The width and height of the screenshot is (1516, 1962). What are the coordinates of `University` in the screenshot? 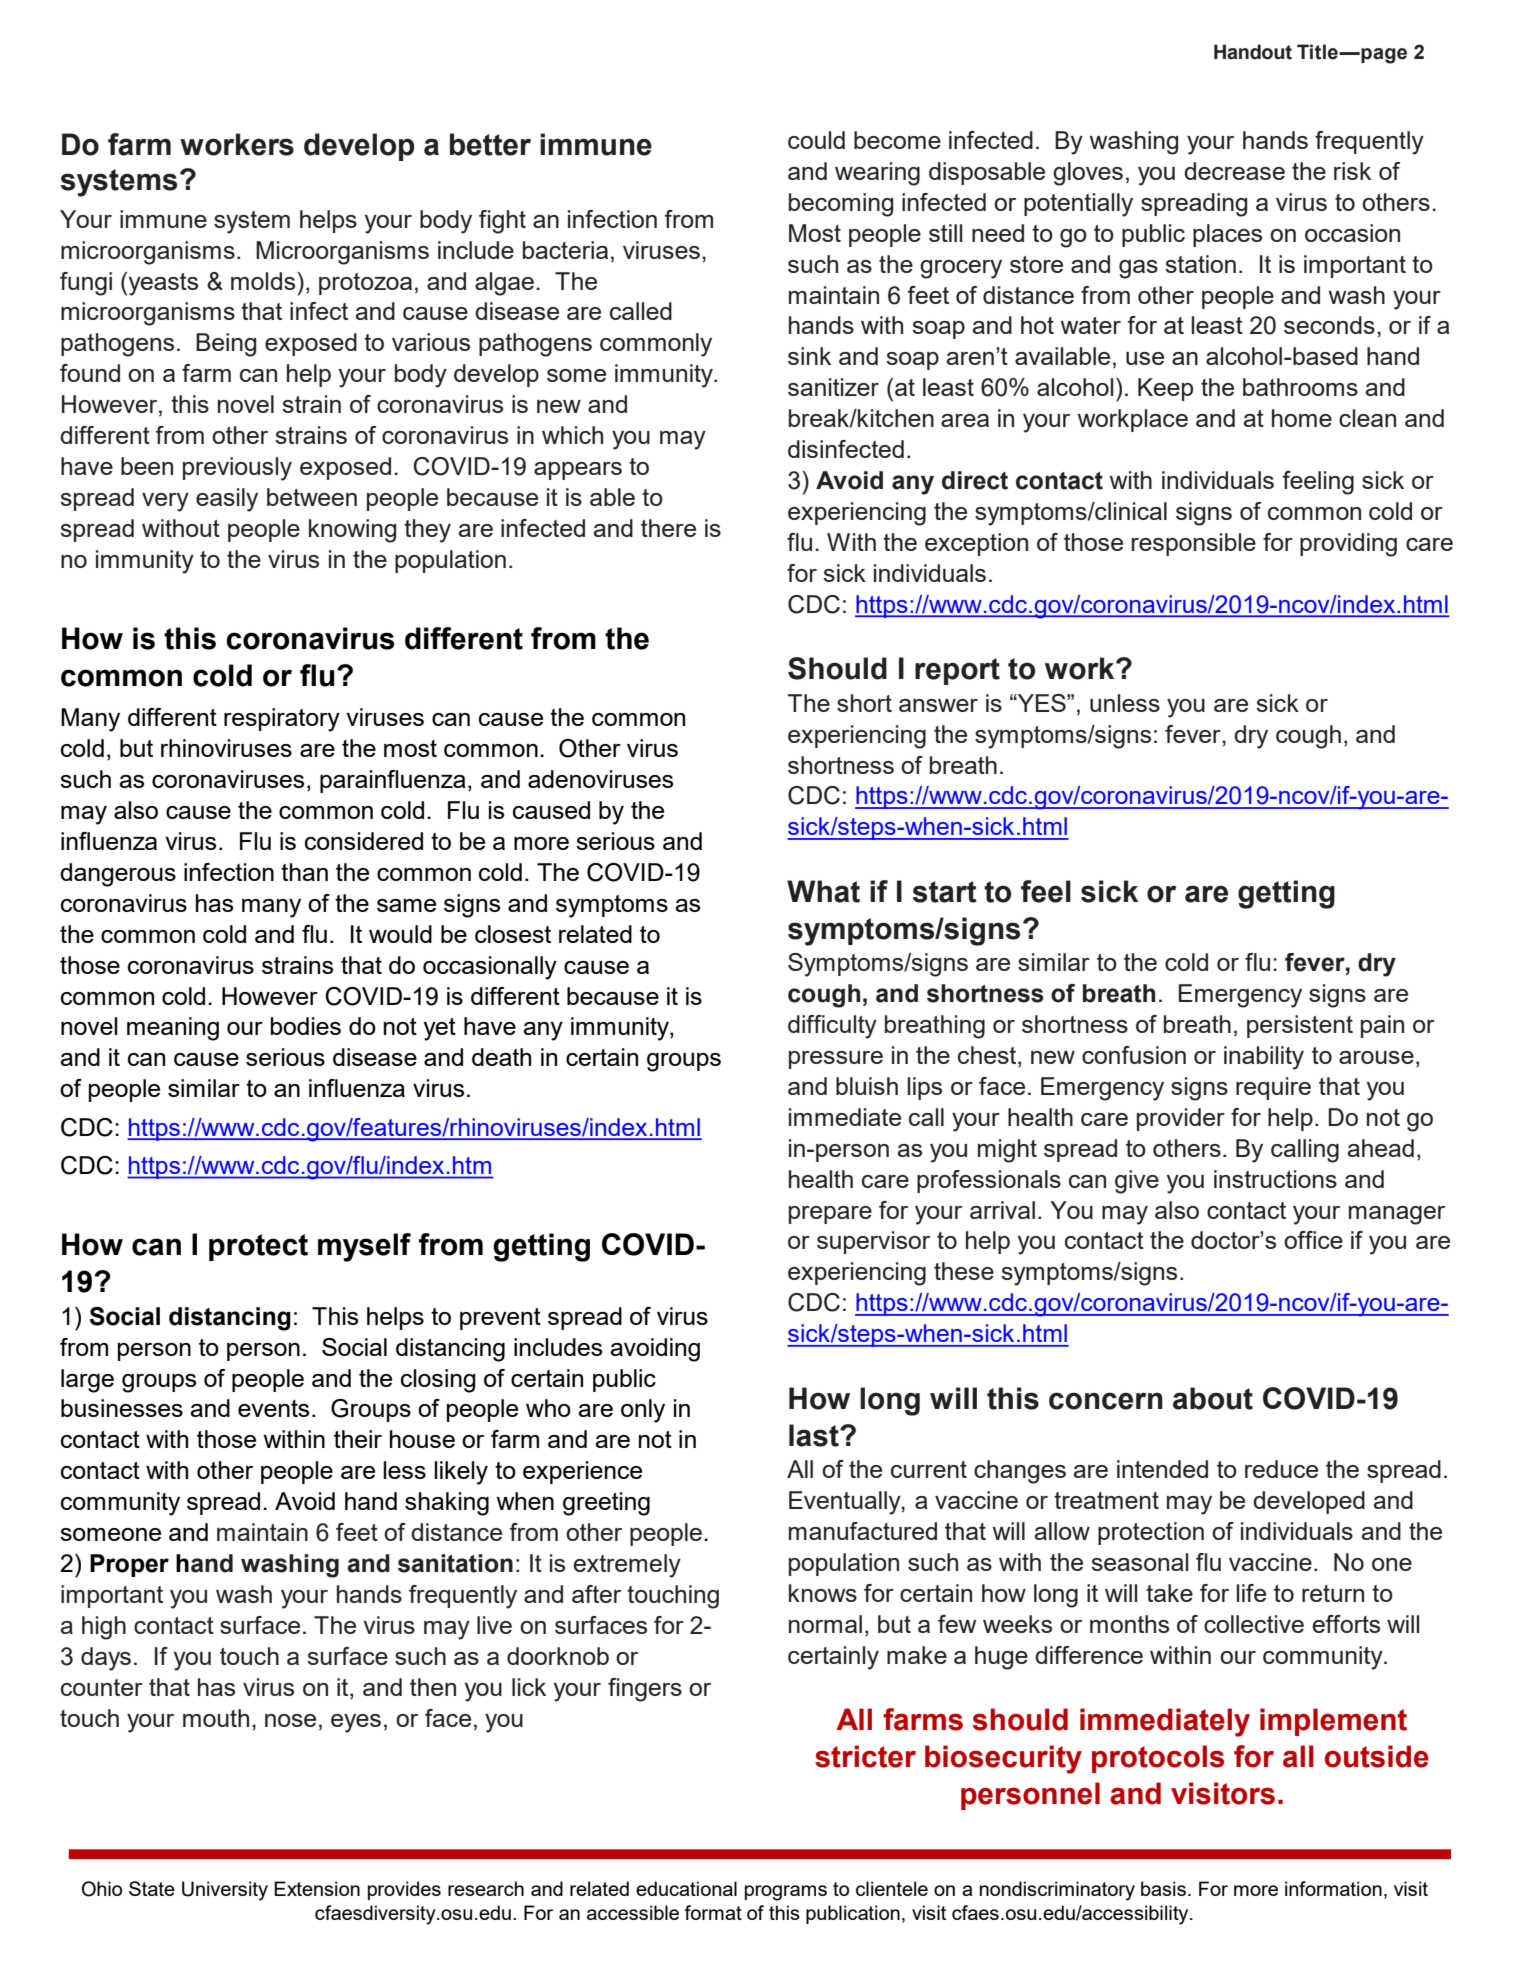 It's located at (225, 1891).
